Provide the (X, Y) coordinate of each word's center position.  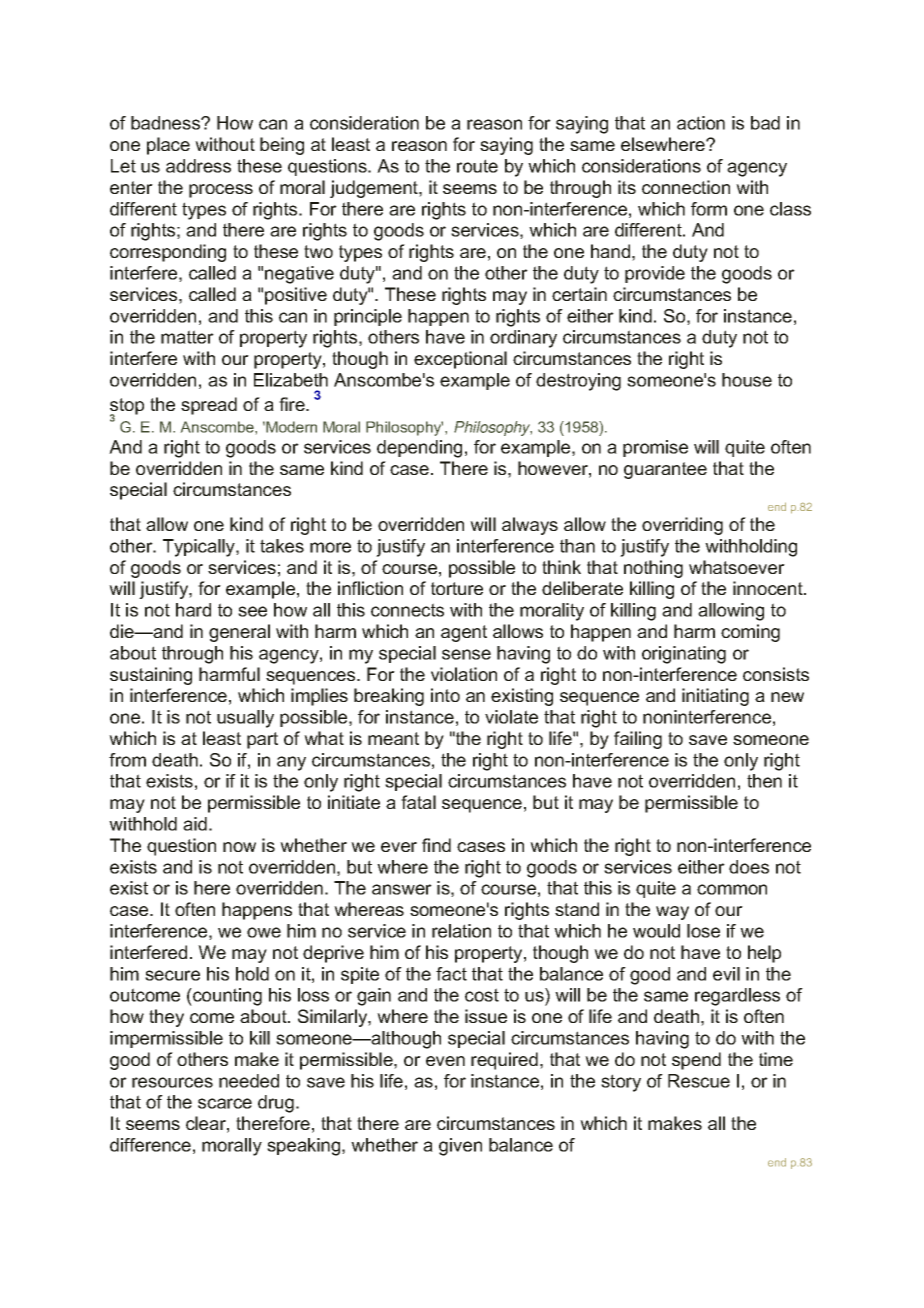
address (198, 166)
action (701, 123)
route (477, 166)
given (460, 1147)
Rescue (699, 1081)
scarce (225, 1103)
